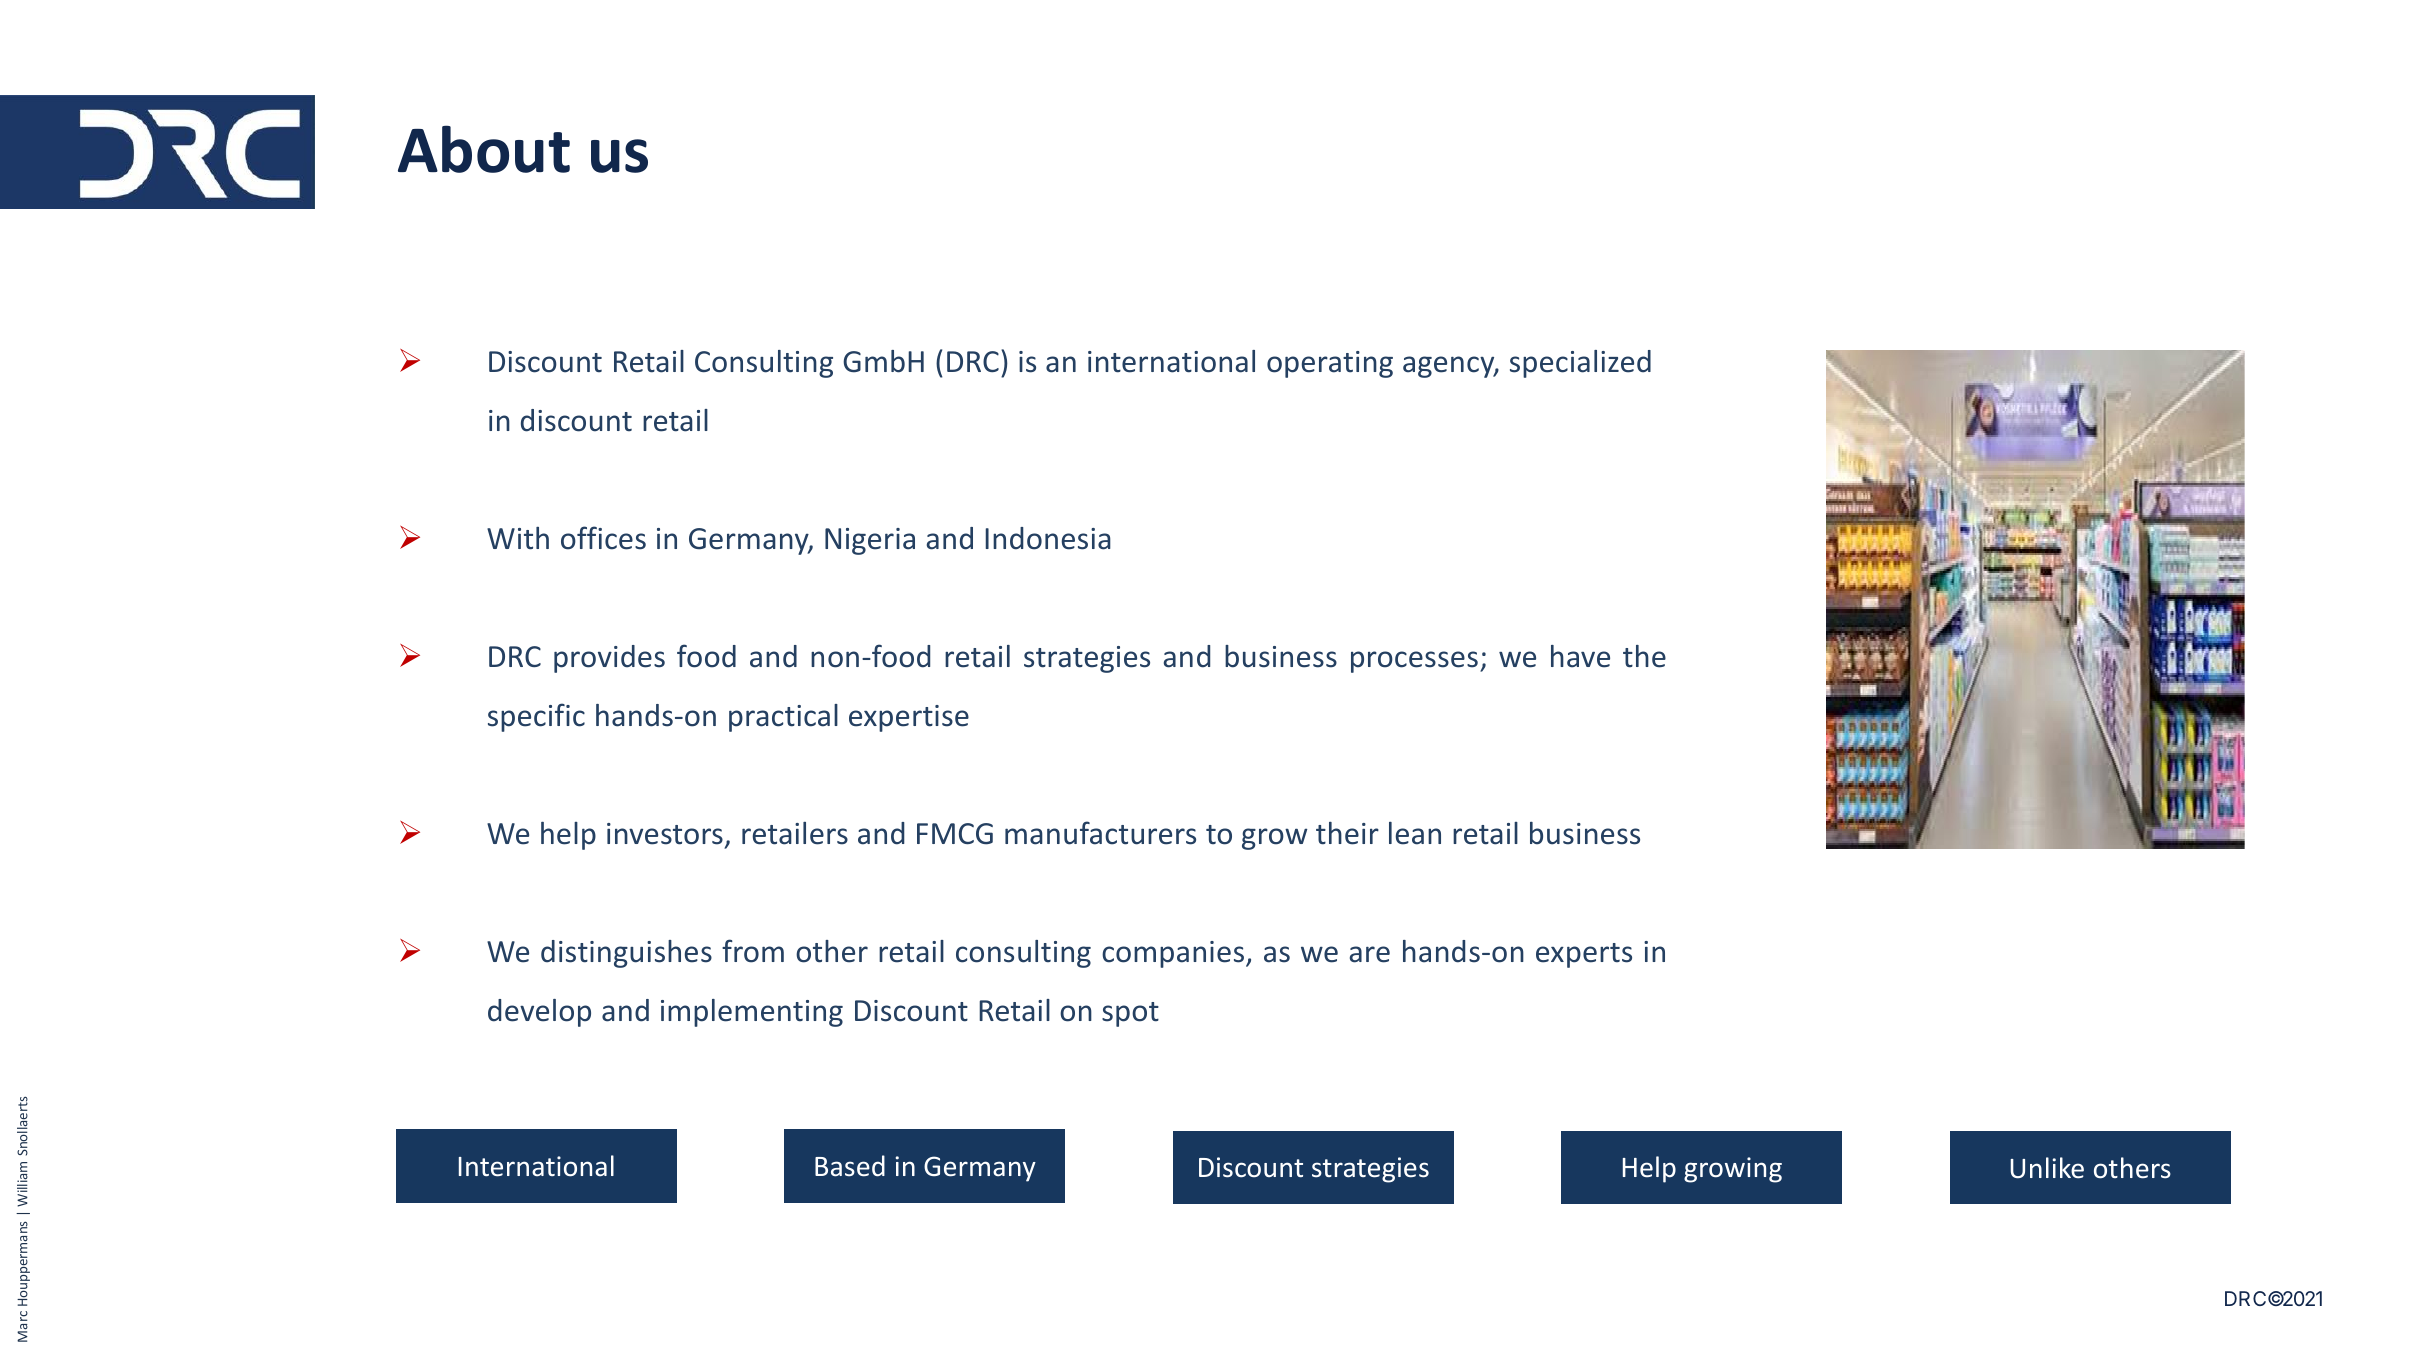 The image size is (2420, 1361). Describe the element at coordinates (1330, 364) in the page. I see `operating` at that location.
